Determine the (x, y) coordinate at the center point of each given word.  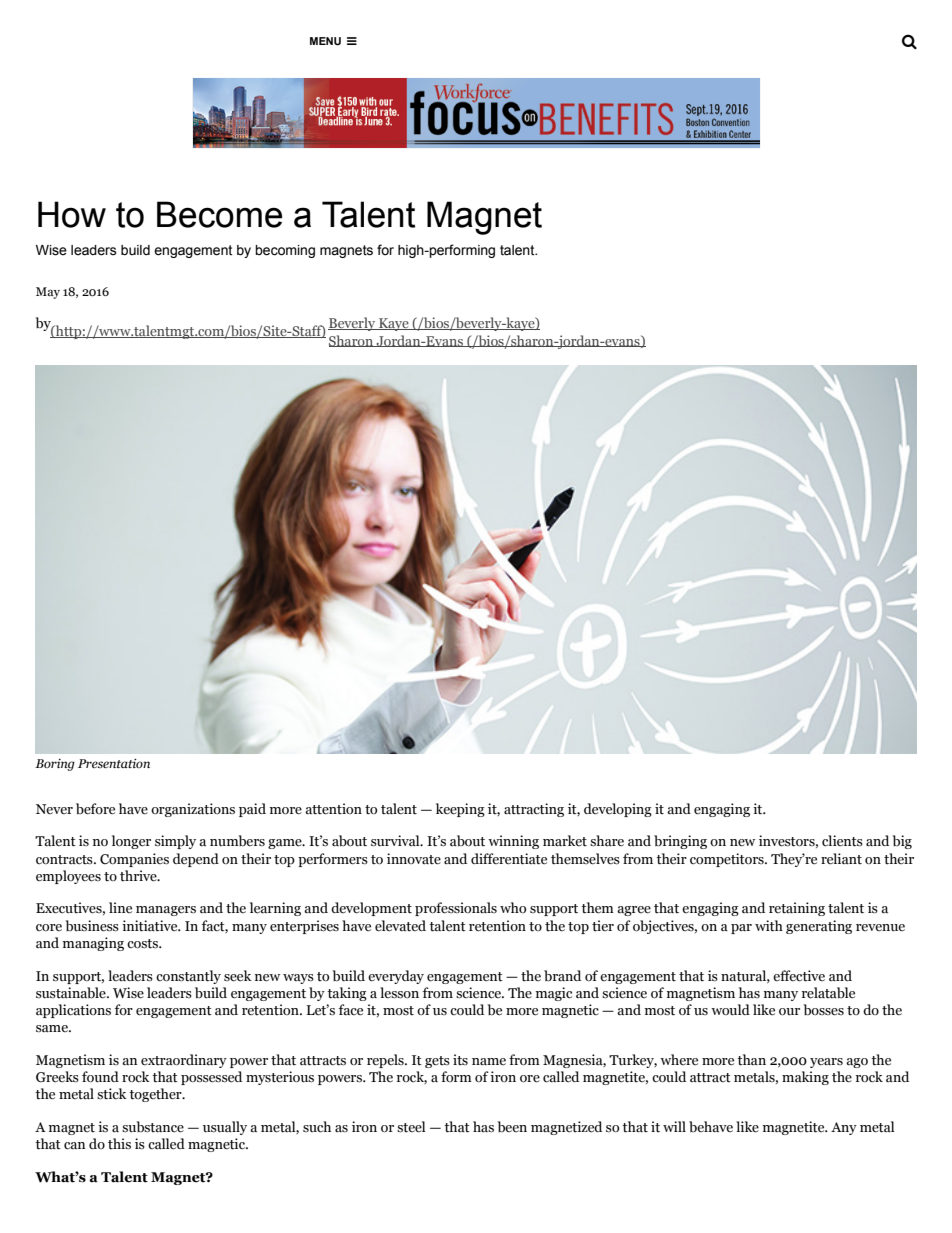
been (512, 1126)
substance (153, 1127)
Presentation (114, 763)
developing (618, 810)
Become (219, 214)
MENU (325, 41)
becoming (285, 251)
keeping (460, 810)
